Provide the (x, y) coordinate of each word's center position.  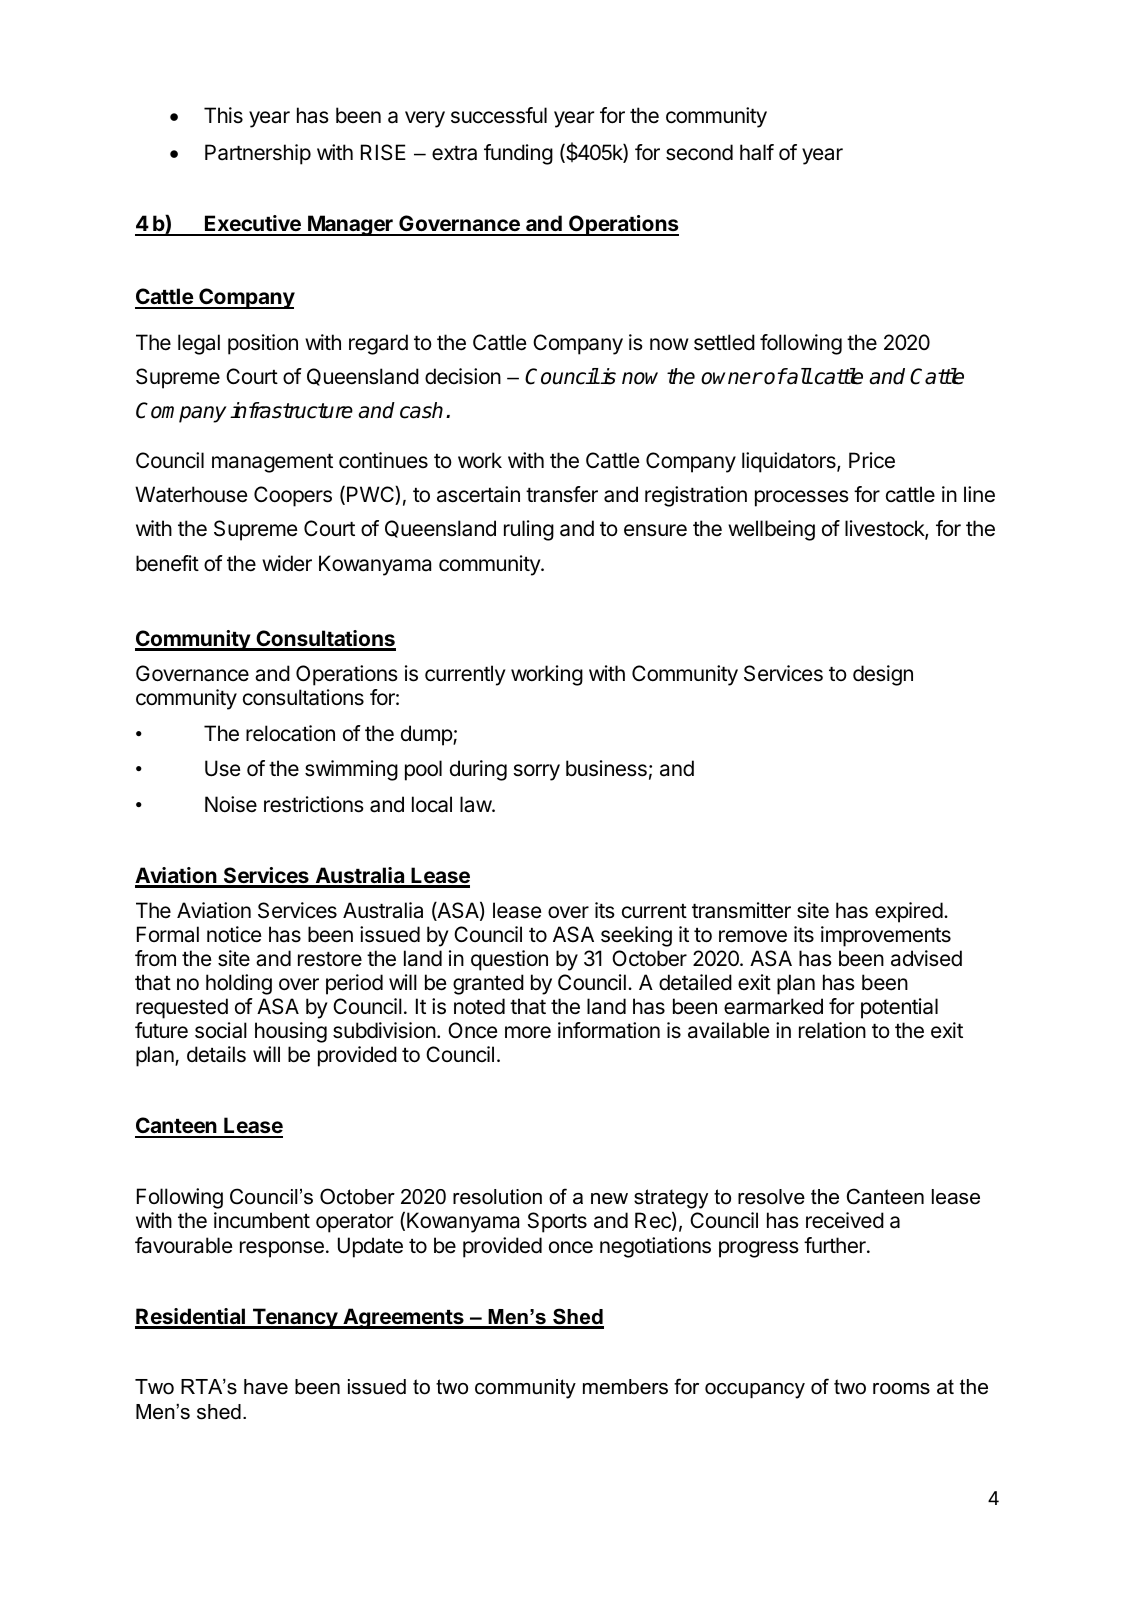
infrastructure (291, 410)
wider (287, 563)
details (216, 1054)
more (528, 1032)
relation (832, 1030)
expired (909, 912)
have (266, 1387)
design (883, 675)
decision (463, 376)
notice (234, 934)
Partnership (258, 154)
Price (872, 460)
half (757, 152)
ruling (529, 530)
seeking (636, 936)
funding (518, 154)
